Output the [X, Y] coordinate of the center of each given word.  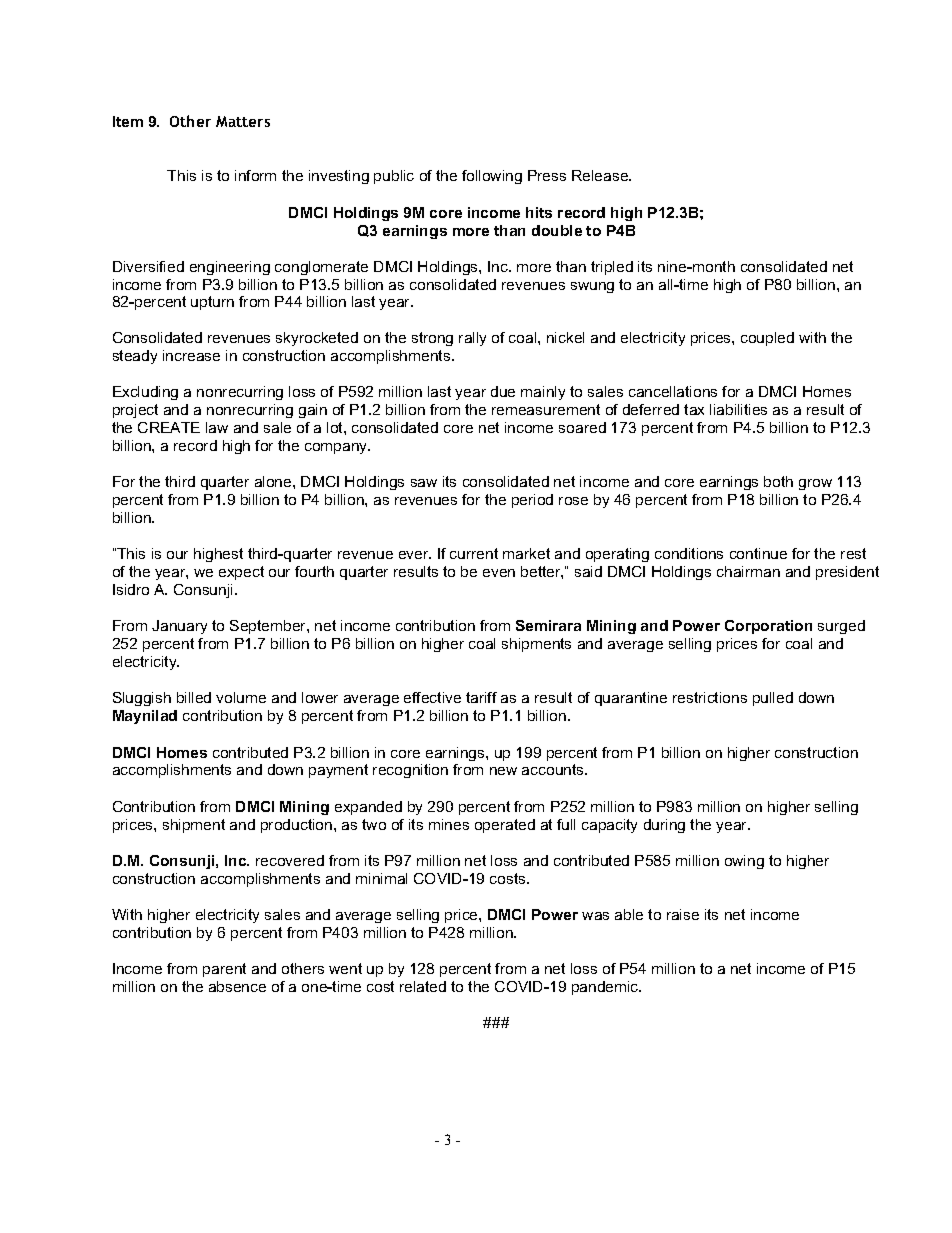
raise [683, 914]
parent [224, 970]
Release [601, 175]
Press [547, 175]
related [423, 986]
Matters [243, 121]
